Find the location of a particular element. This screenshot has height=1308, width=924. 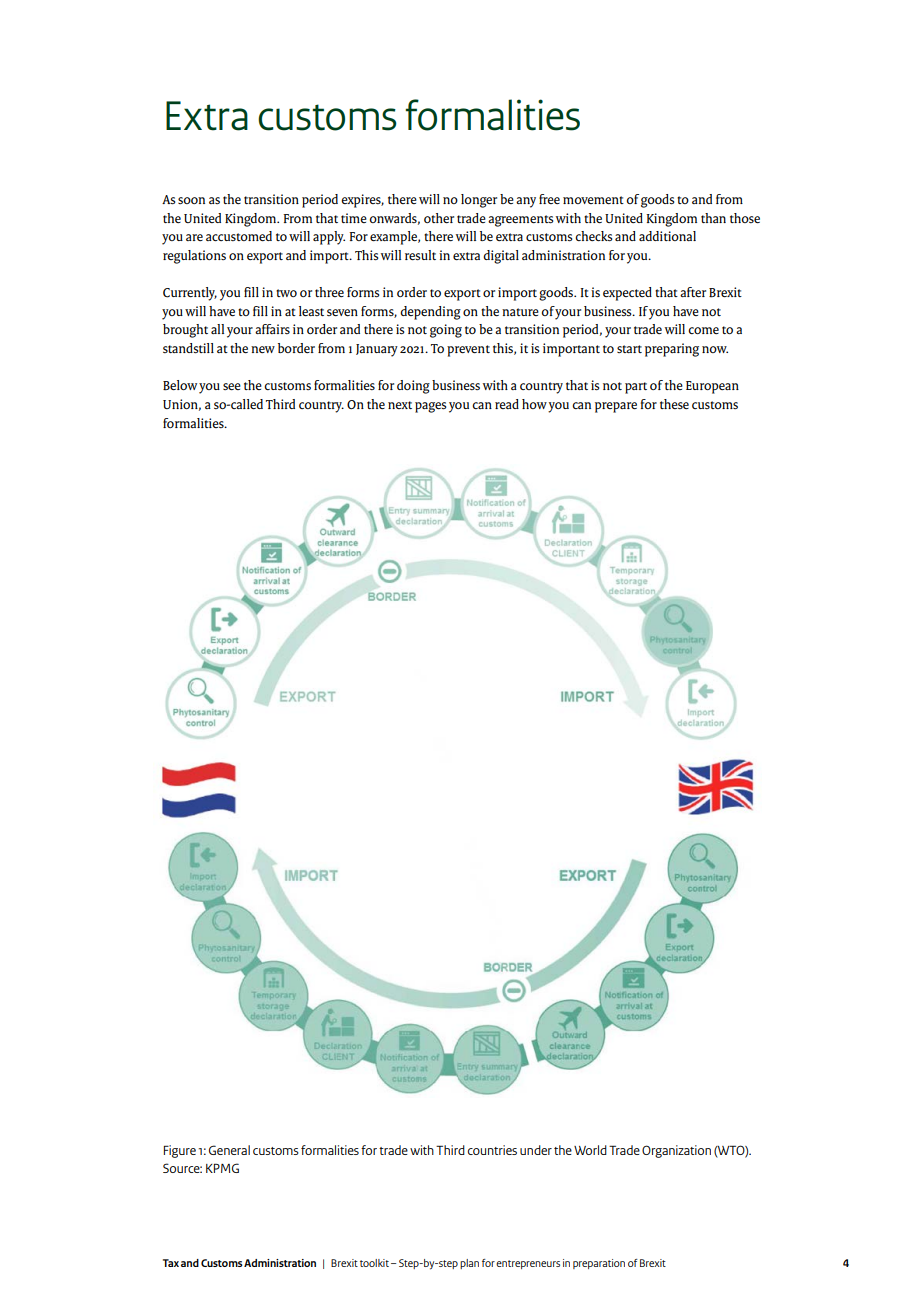

these is located at coordinates (674, 404).
